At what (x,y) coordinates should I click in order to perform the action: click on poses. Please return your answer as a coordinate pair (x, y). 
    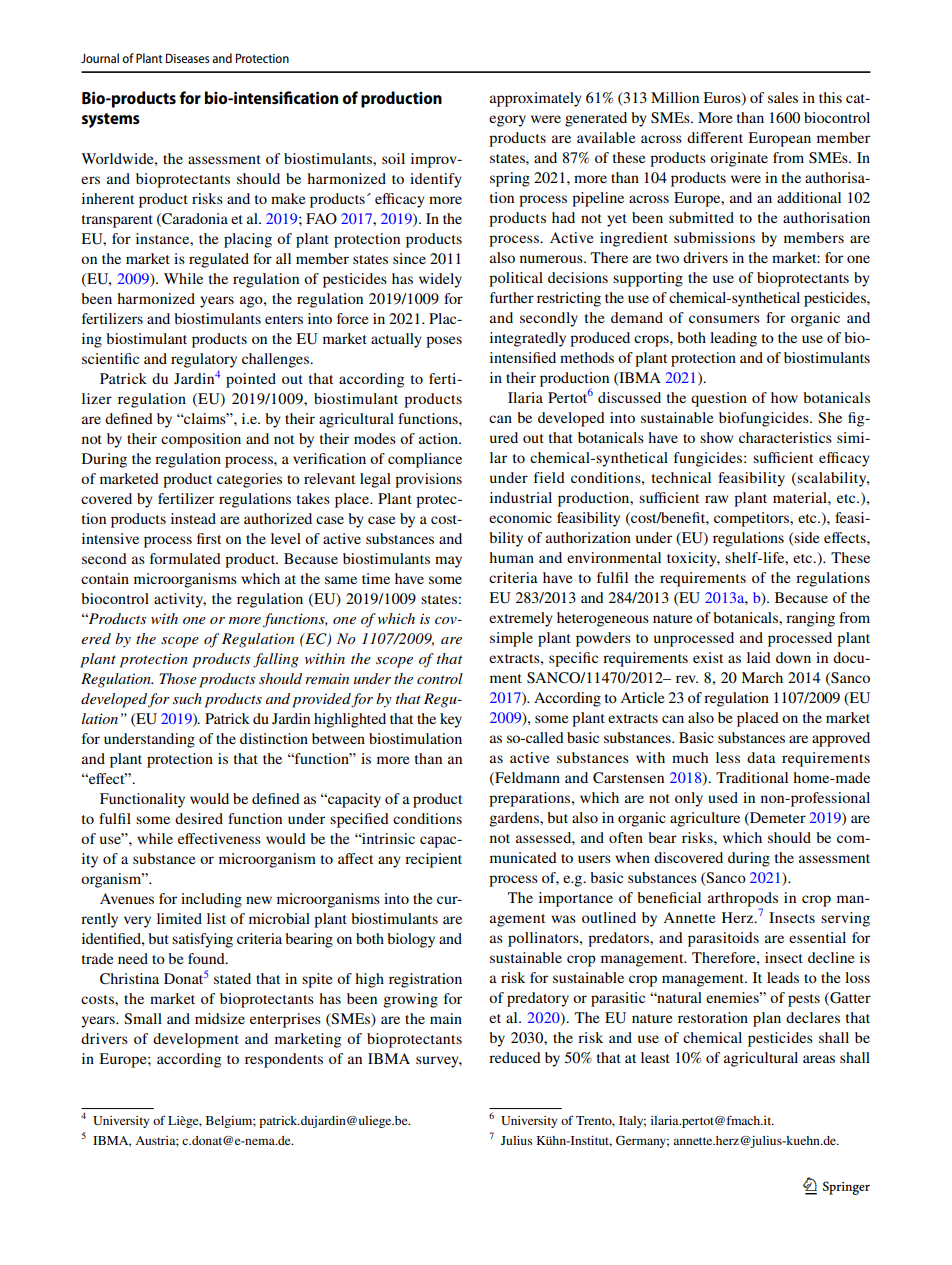
    Looking at the image, I should click on (444, 342).
